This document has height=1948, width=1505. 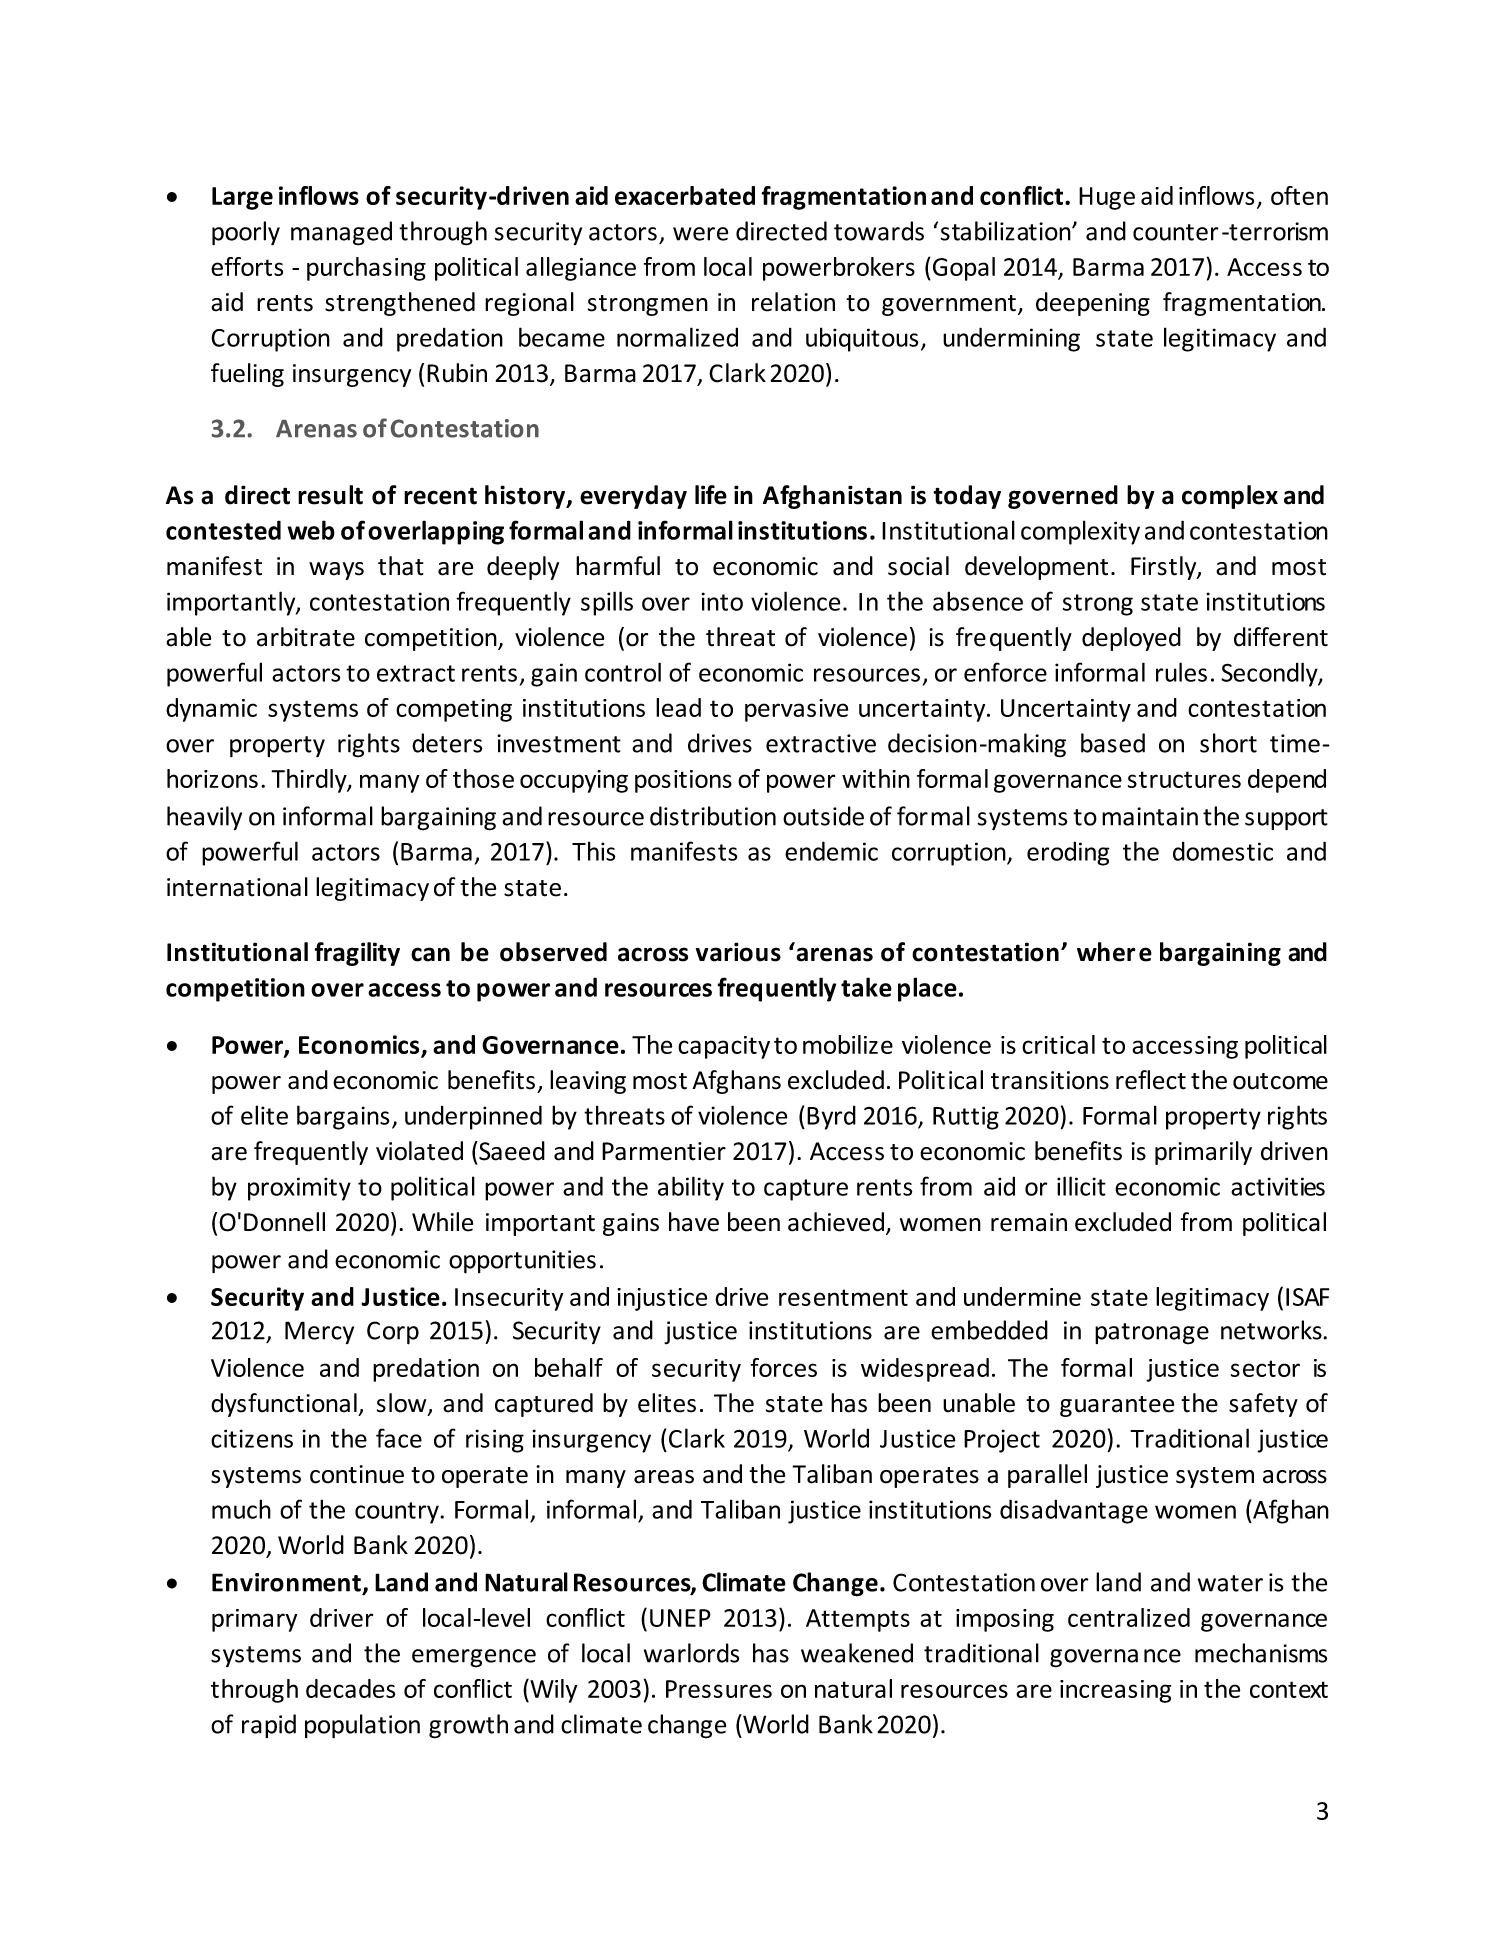 What do you see at coordinates (1058, 1044) in the document?
I see `critical` at bounding box center [1058, 1044].
